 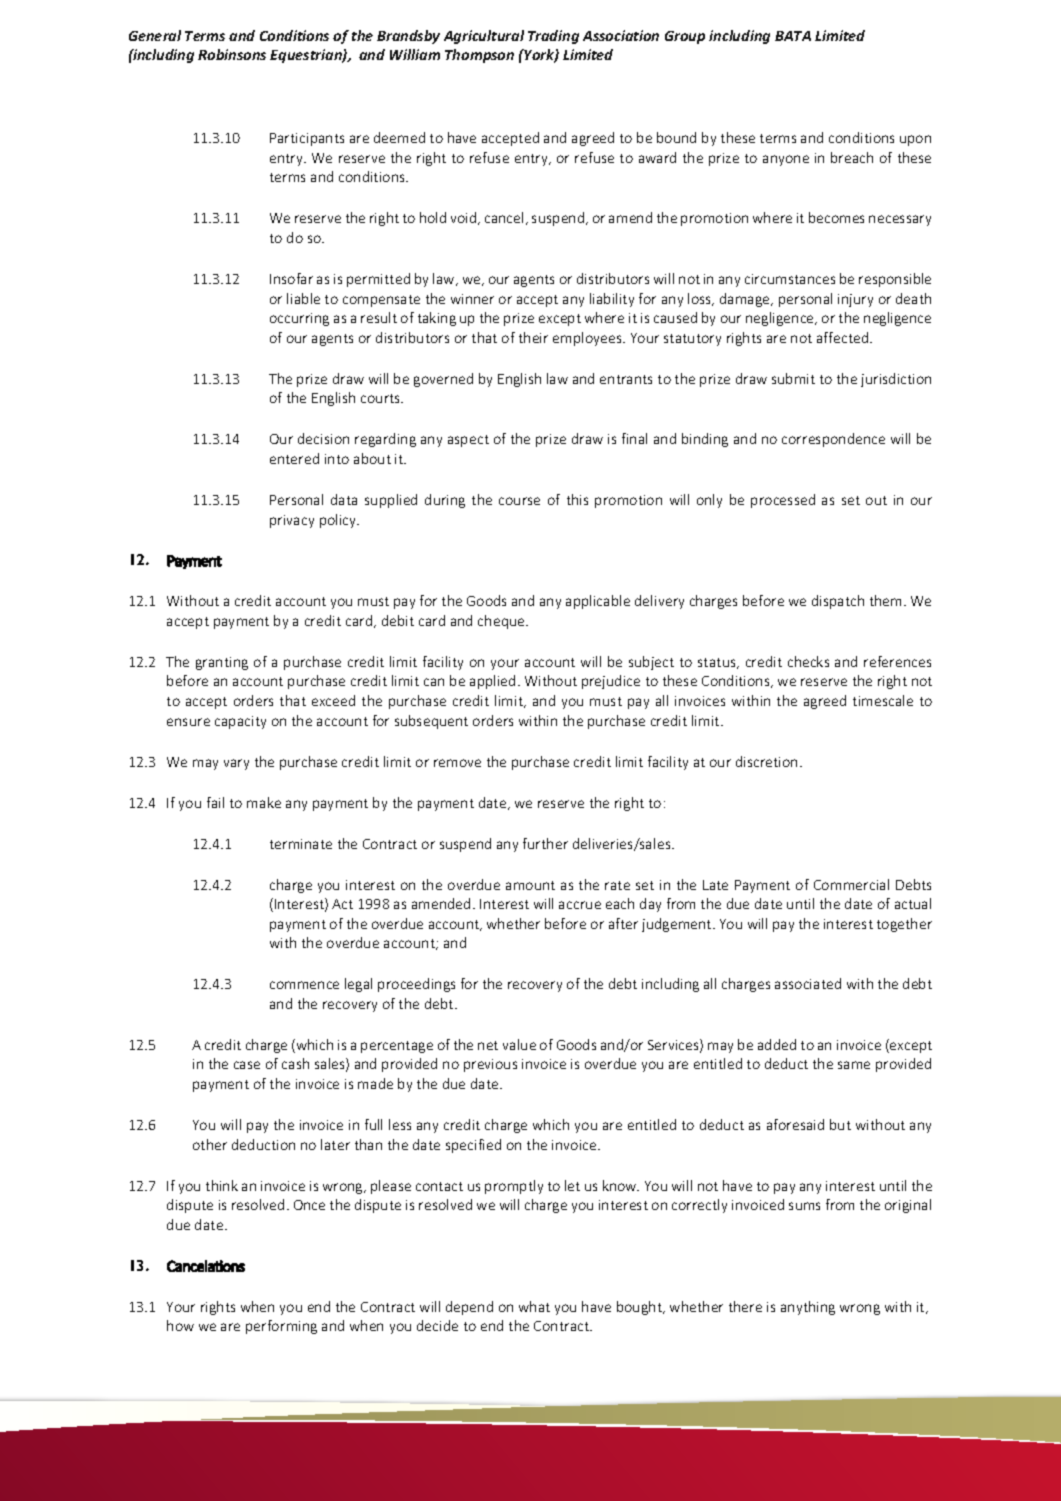 I want to click on BATA, so click(x=793, y=36).
